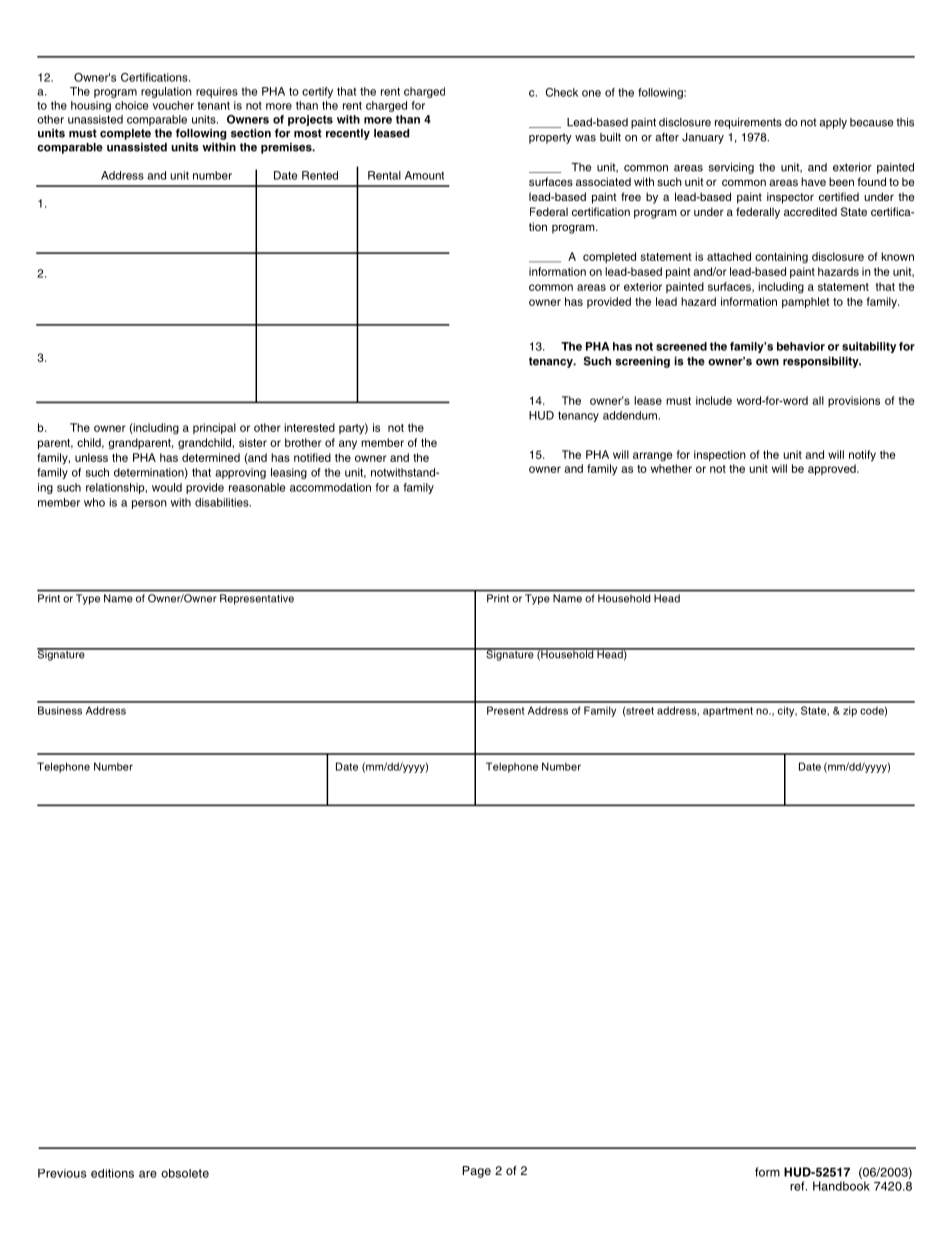  What do you see at coordinates (833, 123) in the screenshot?
I see `apply` at bounding box center [833, 123].
